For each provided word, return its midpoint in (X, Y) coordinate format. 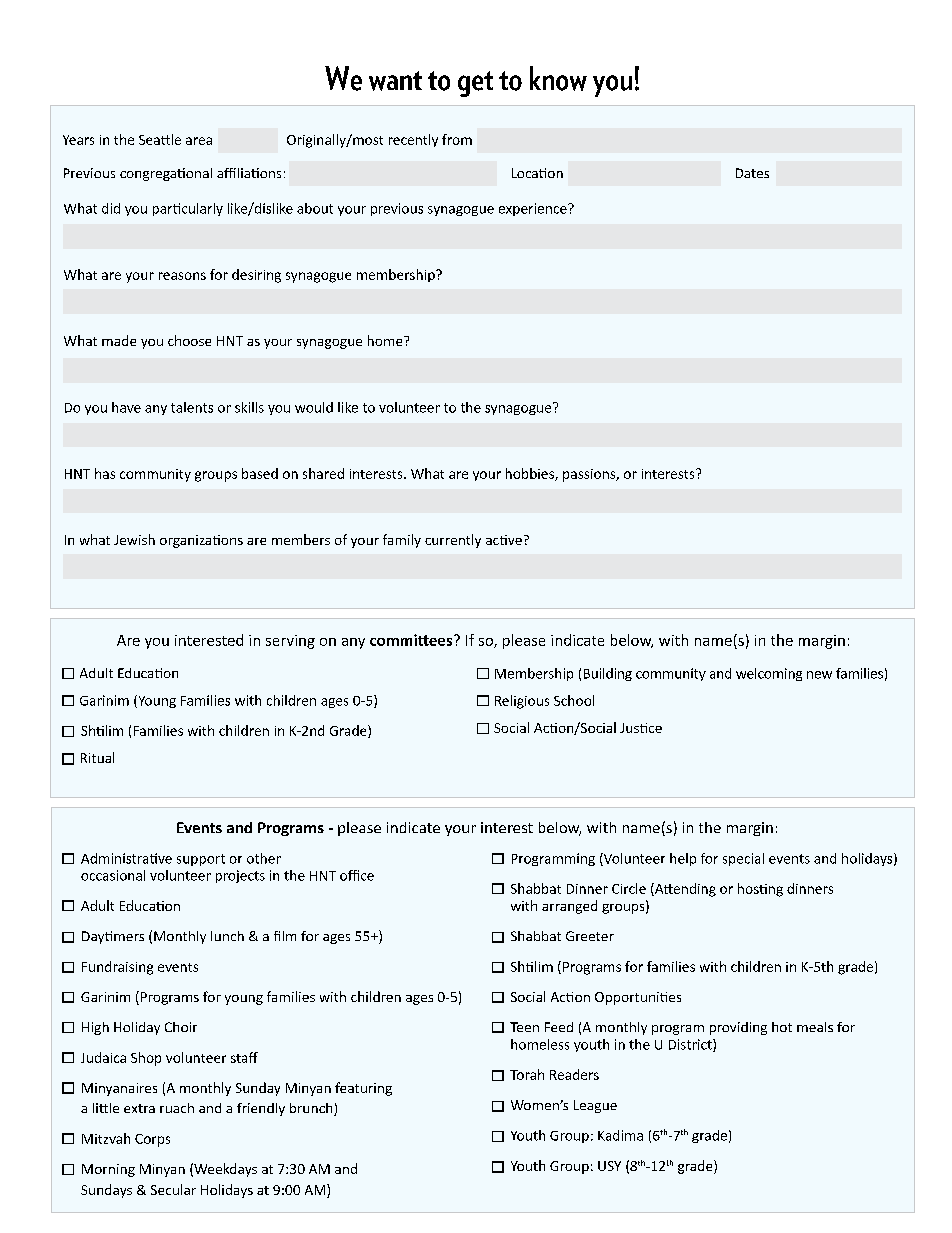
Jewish (134, 539)
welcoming (769, 674)
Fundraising (117, 968)
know (558, 78)
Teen (524, 1027)
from (457, 139)
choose (189, 340)
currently (453, 541)
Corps (152, 1140)
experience (534, 209)
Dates (752, 173)
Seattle (160, 139)
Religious (522, 702)
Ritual (97, 757)
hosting (760, 890)
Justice (641, 728)
